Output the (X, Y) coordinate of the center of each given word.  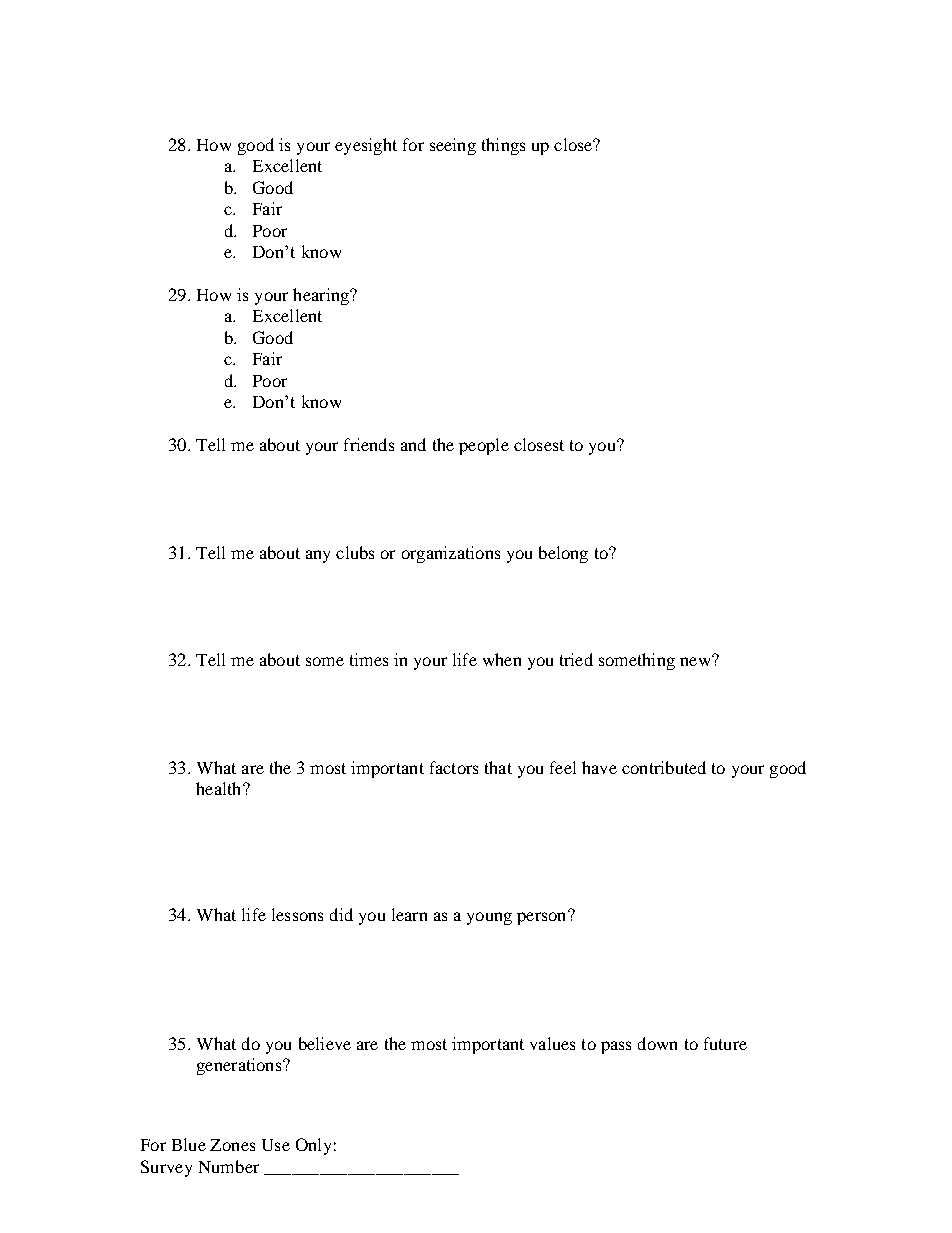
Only (313, 1146)
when (502, 659)
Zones (232, 1145)
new (696, 660)
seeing (453, 146)
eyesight (366, 146)
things (503, 146)
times (369, 659)
